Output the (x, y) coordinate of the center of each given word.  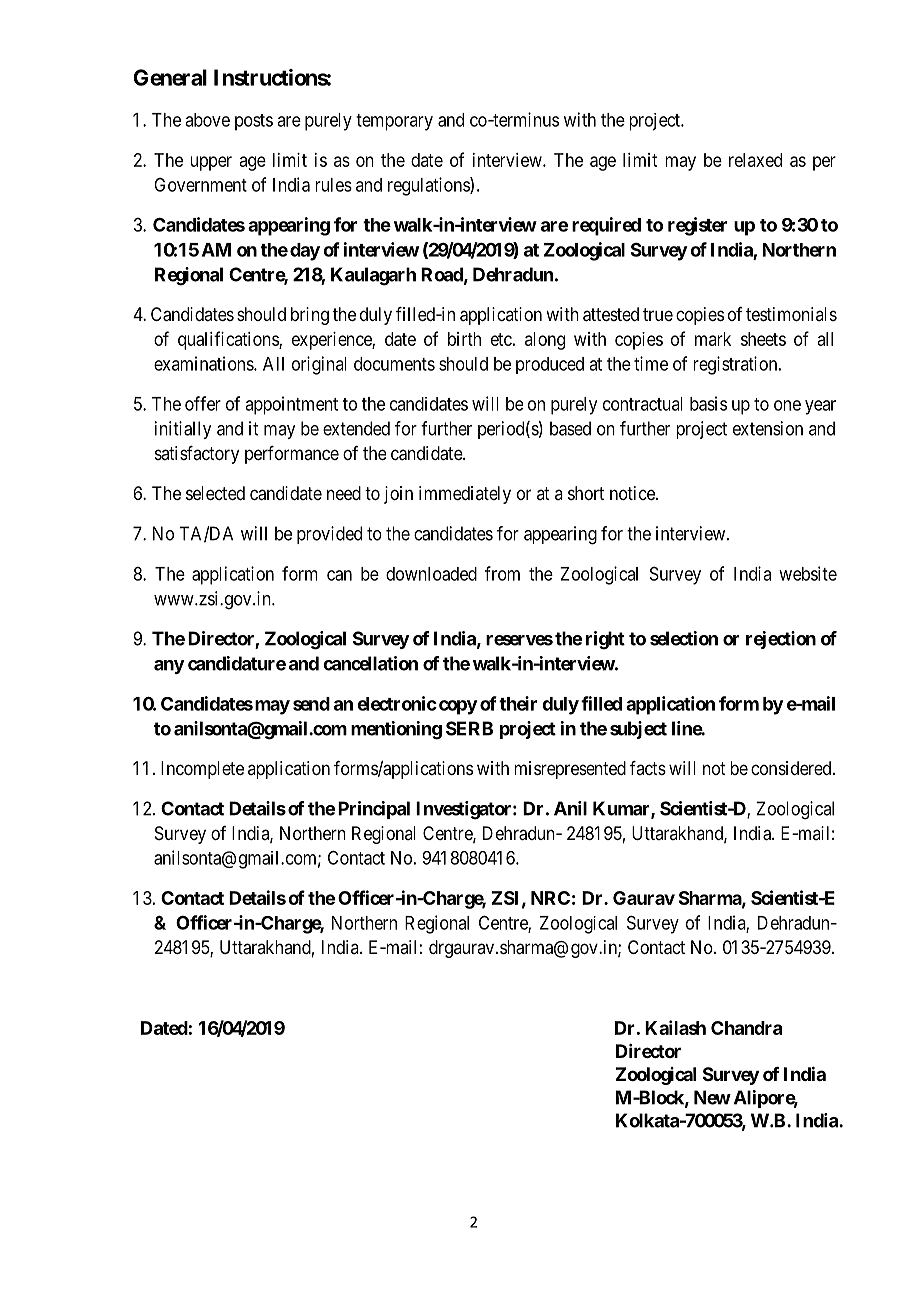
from (502, 573)
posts (254, 122)
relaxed (755, 160)
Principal (374, 810)
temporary (394, 122)
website (808, 573)
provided (329, 535)
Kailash (675, 1027)
